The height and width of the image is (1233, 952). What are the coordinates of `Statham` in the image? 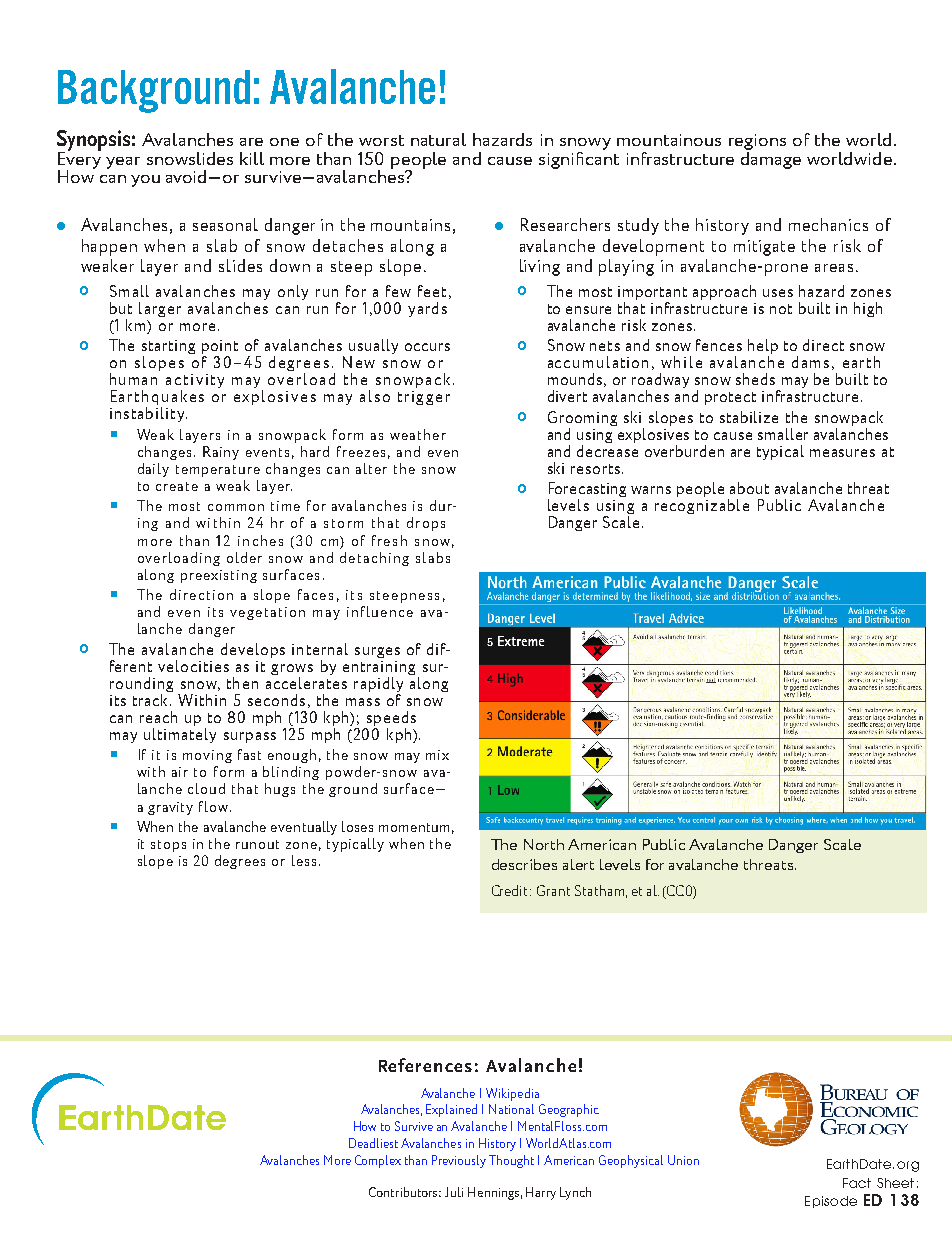 It's located at (599, 890).
